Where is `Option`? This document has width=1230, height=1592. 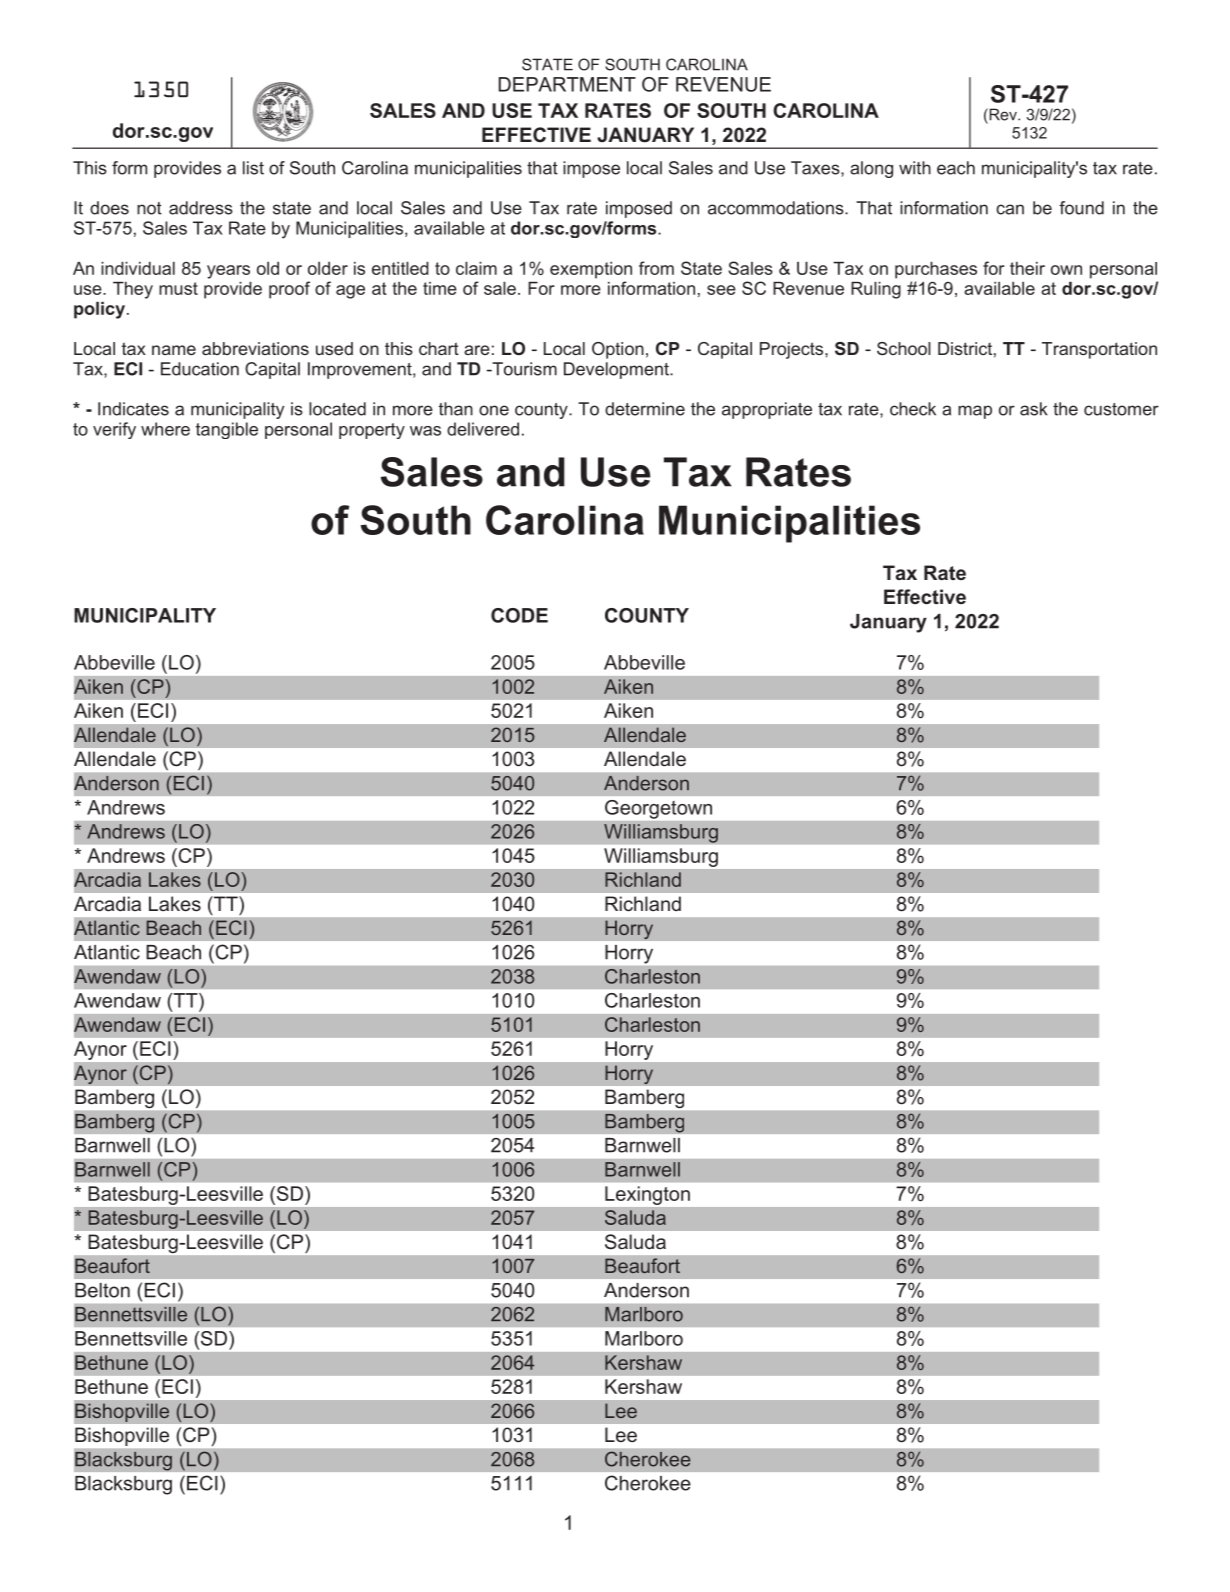
Option is located at coordinates (618, 350).
